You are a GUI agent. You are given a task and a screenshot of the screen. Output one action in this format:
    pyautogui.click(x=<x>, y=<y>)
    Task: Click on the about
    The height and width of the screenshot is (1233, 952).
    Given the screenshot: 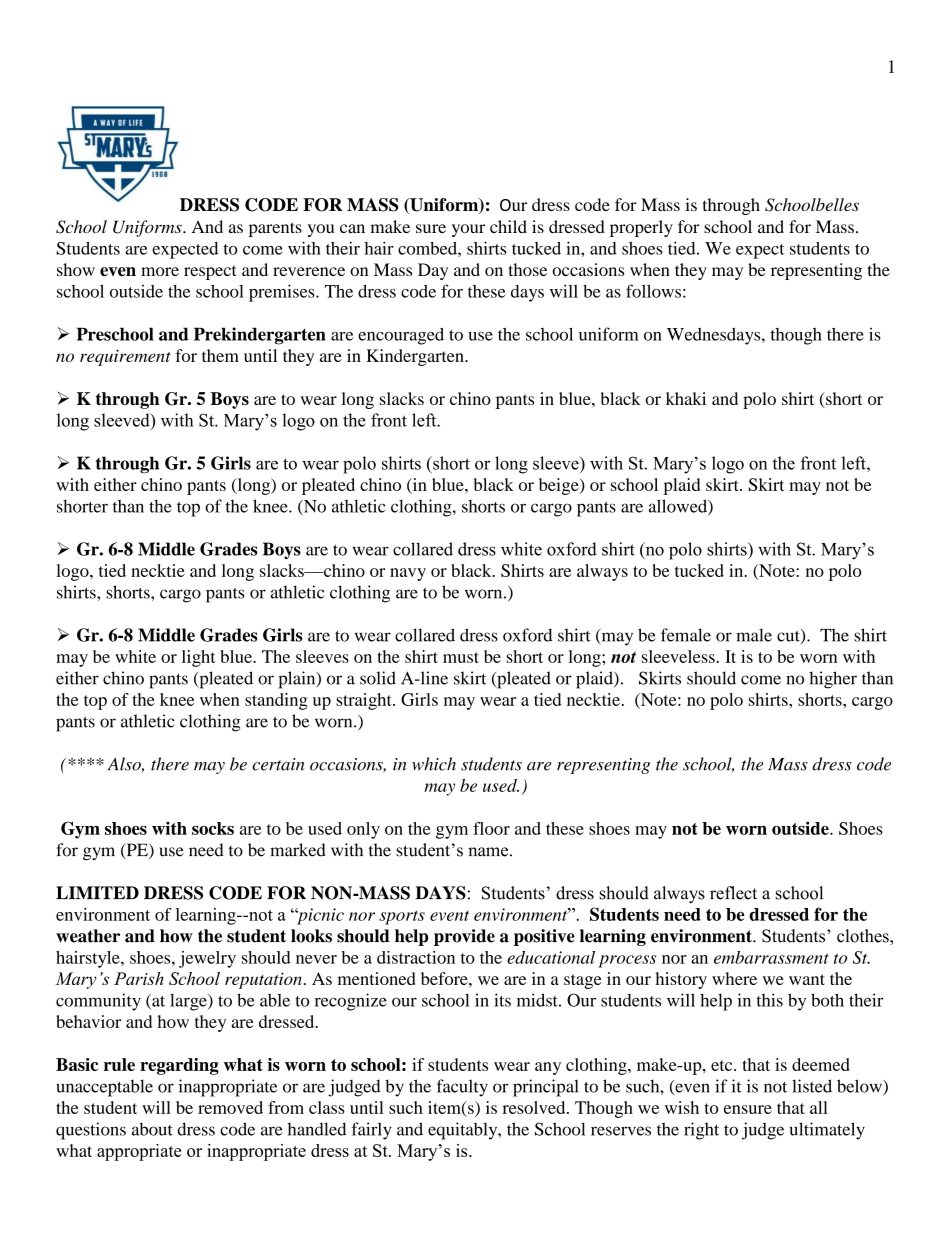 What is the action you would take?
    pyautogui.click(x=152, y=1129)
